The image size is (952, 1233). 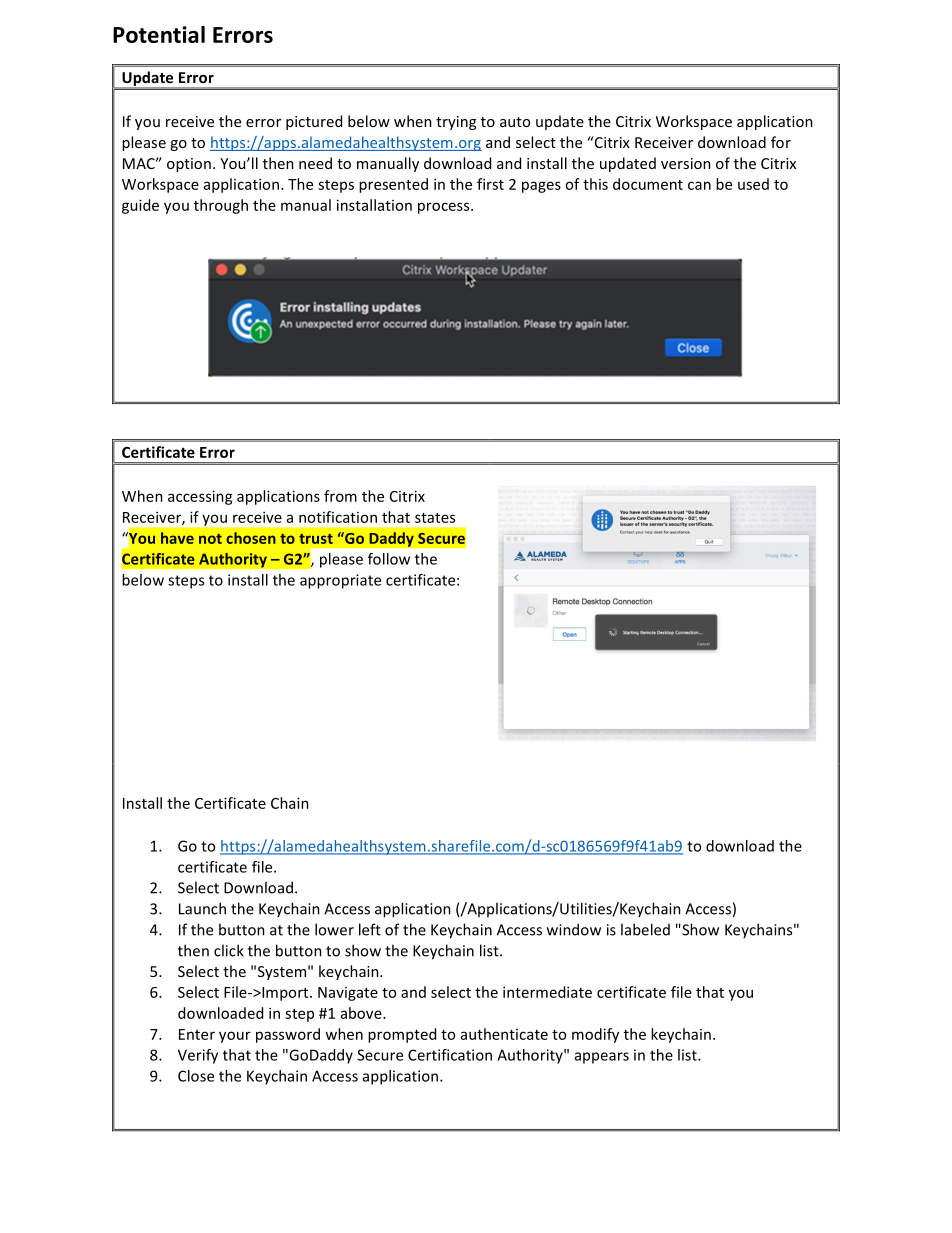 I want to click on for, so click(x=781, y=142).
